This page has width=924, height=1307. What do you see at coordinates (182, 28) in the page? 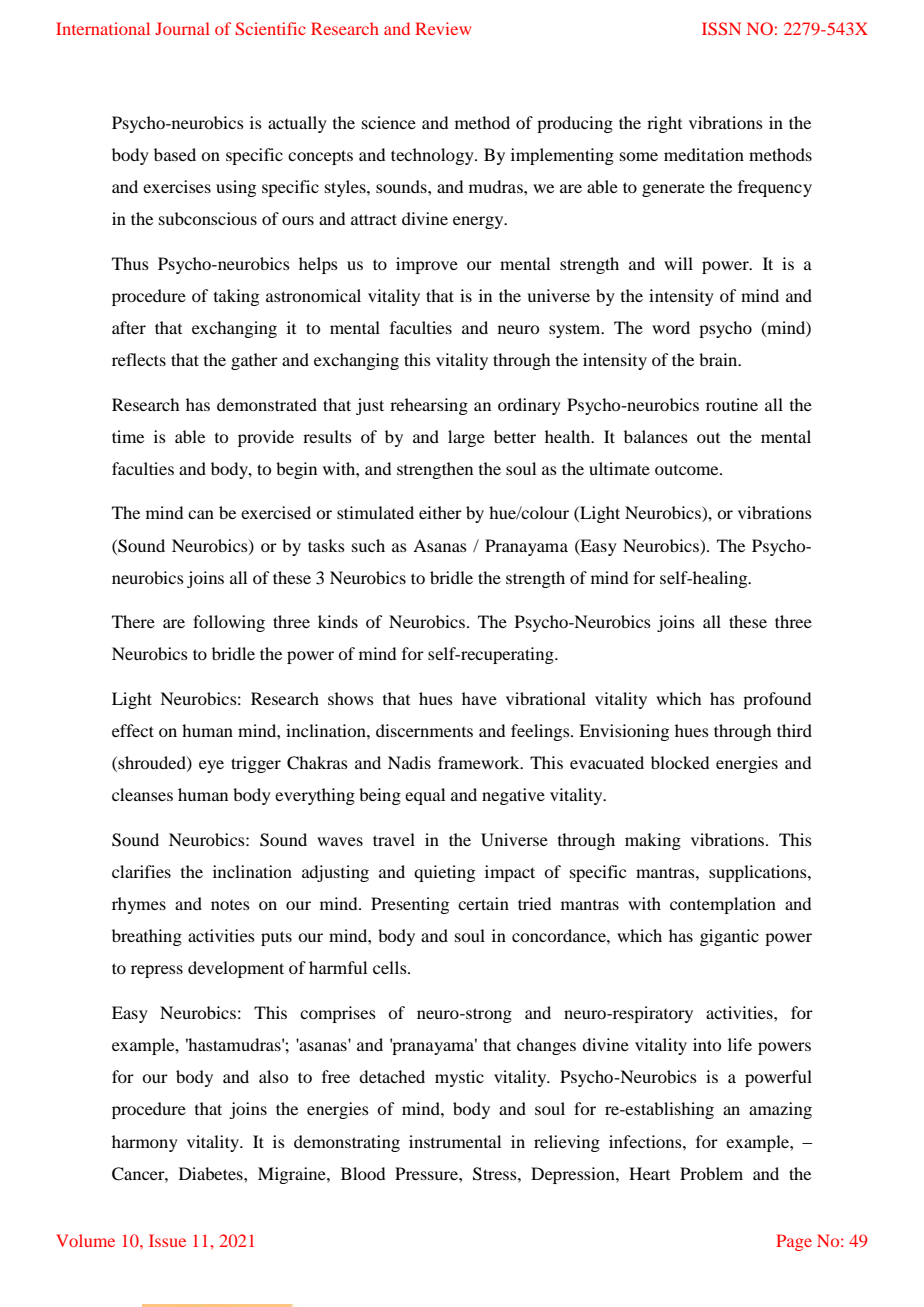
I see `Journal` at bounding box center [182, 28].
